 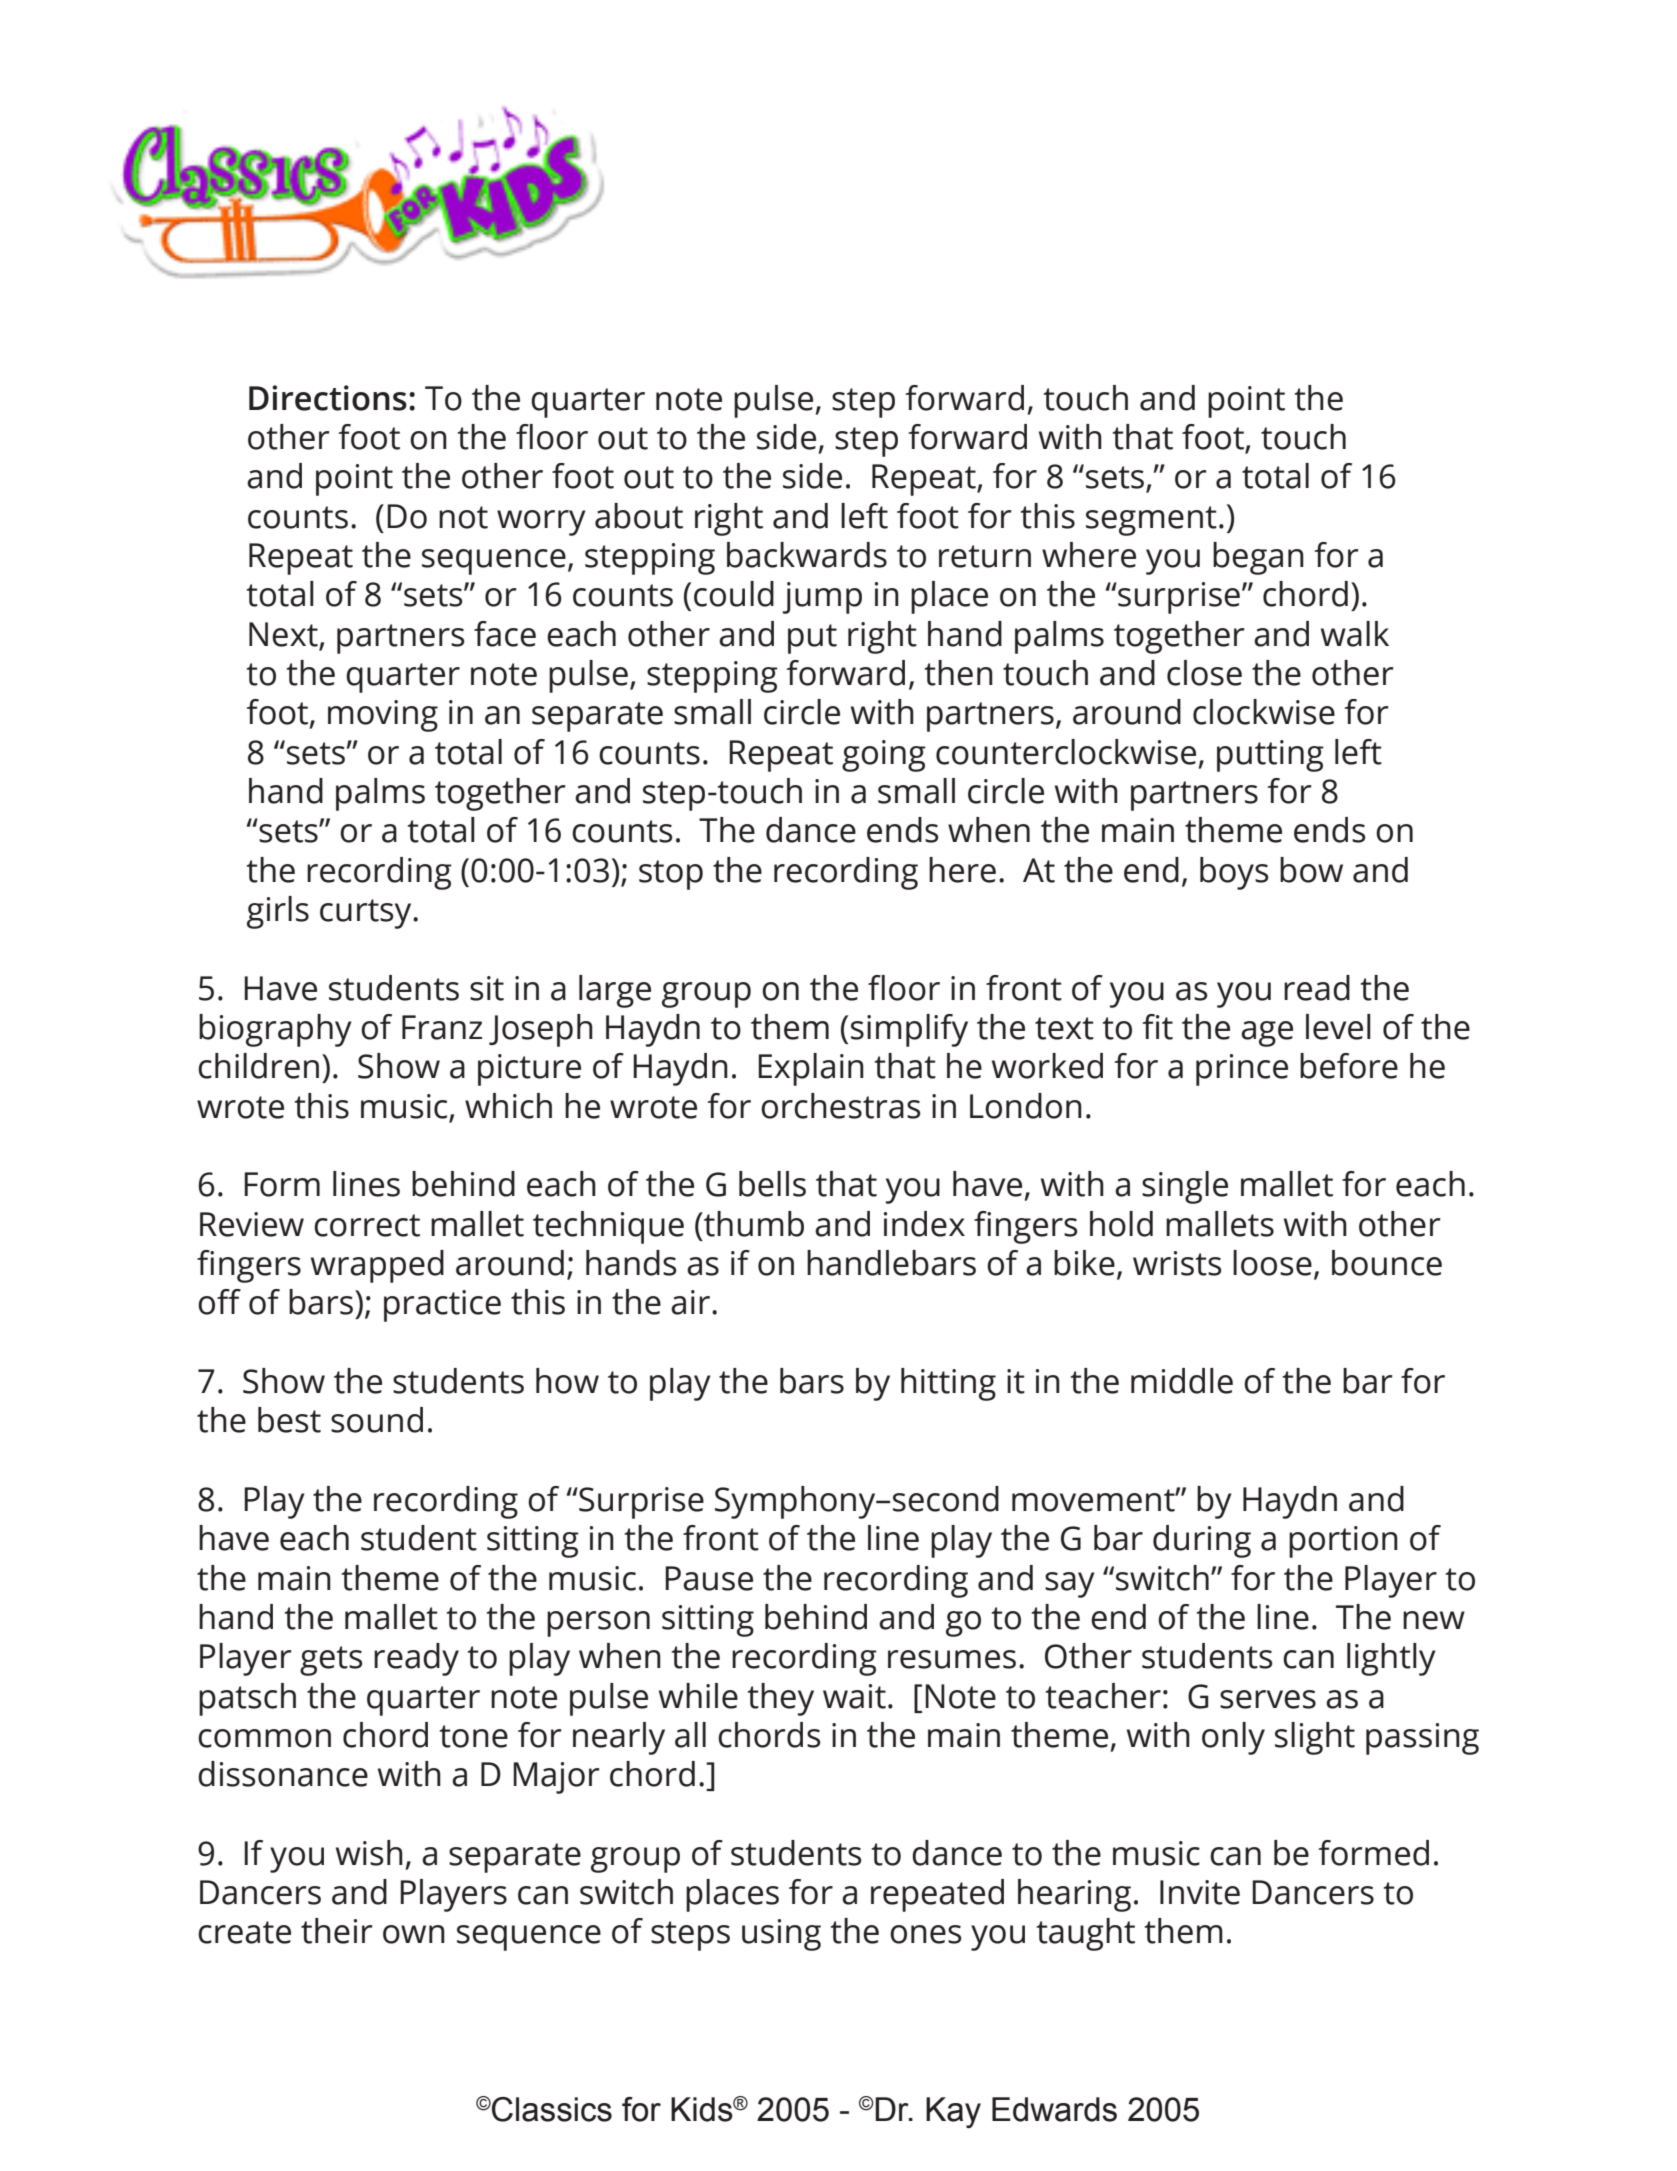 What do you see at coordinates (1272, 1263) in the page?
I see `loose` at bounding box center [1272, 1263].
